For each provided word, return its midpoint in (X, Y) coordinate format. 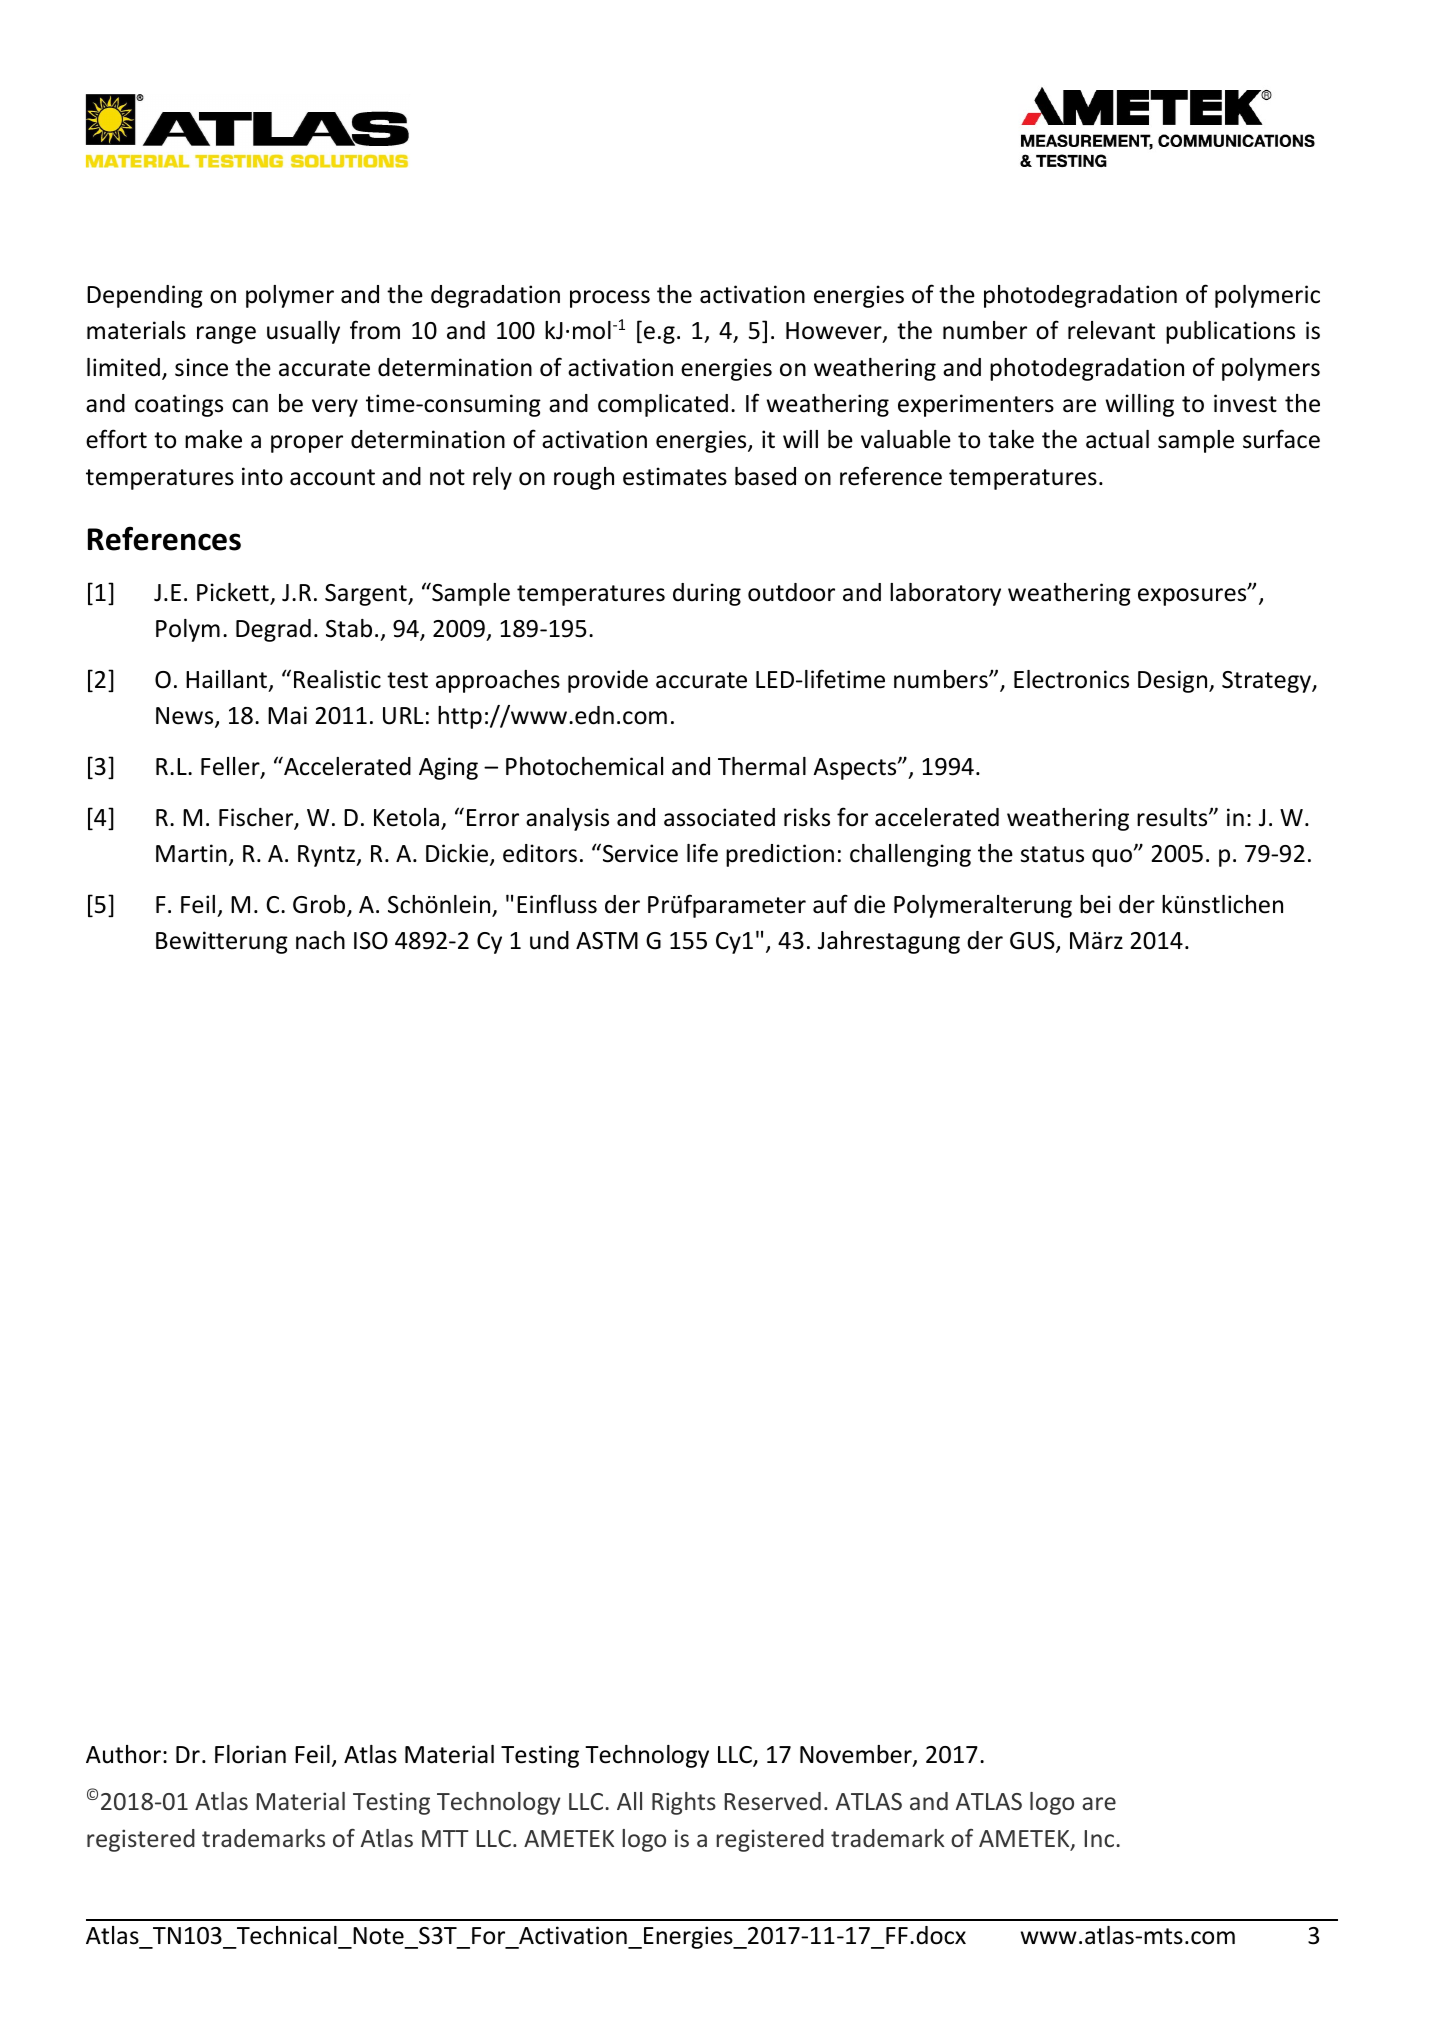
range (226, 335)
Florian (250, 1754)
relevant (1111, 330)
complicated (663, 405)
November (857, 1755)
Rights (684, 1803)
